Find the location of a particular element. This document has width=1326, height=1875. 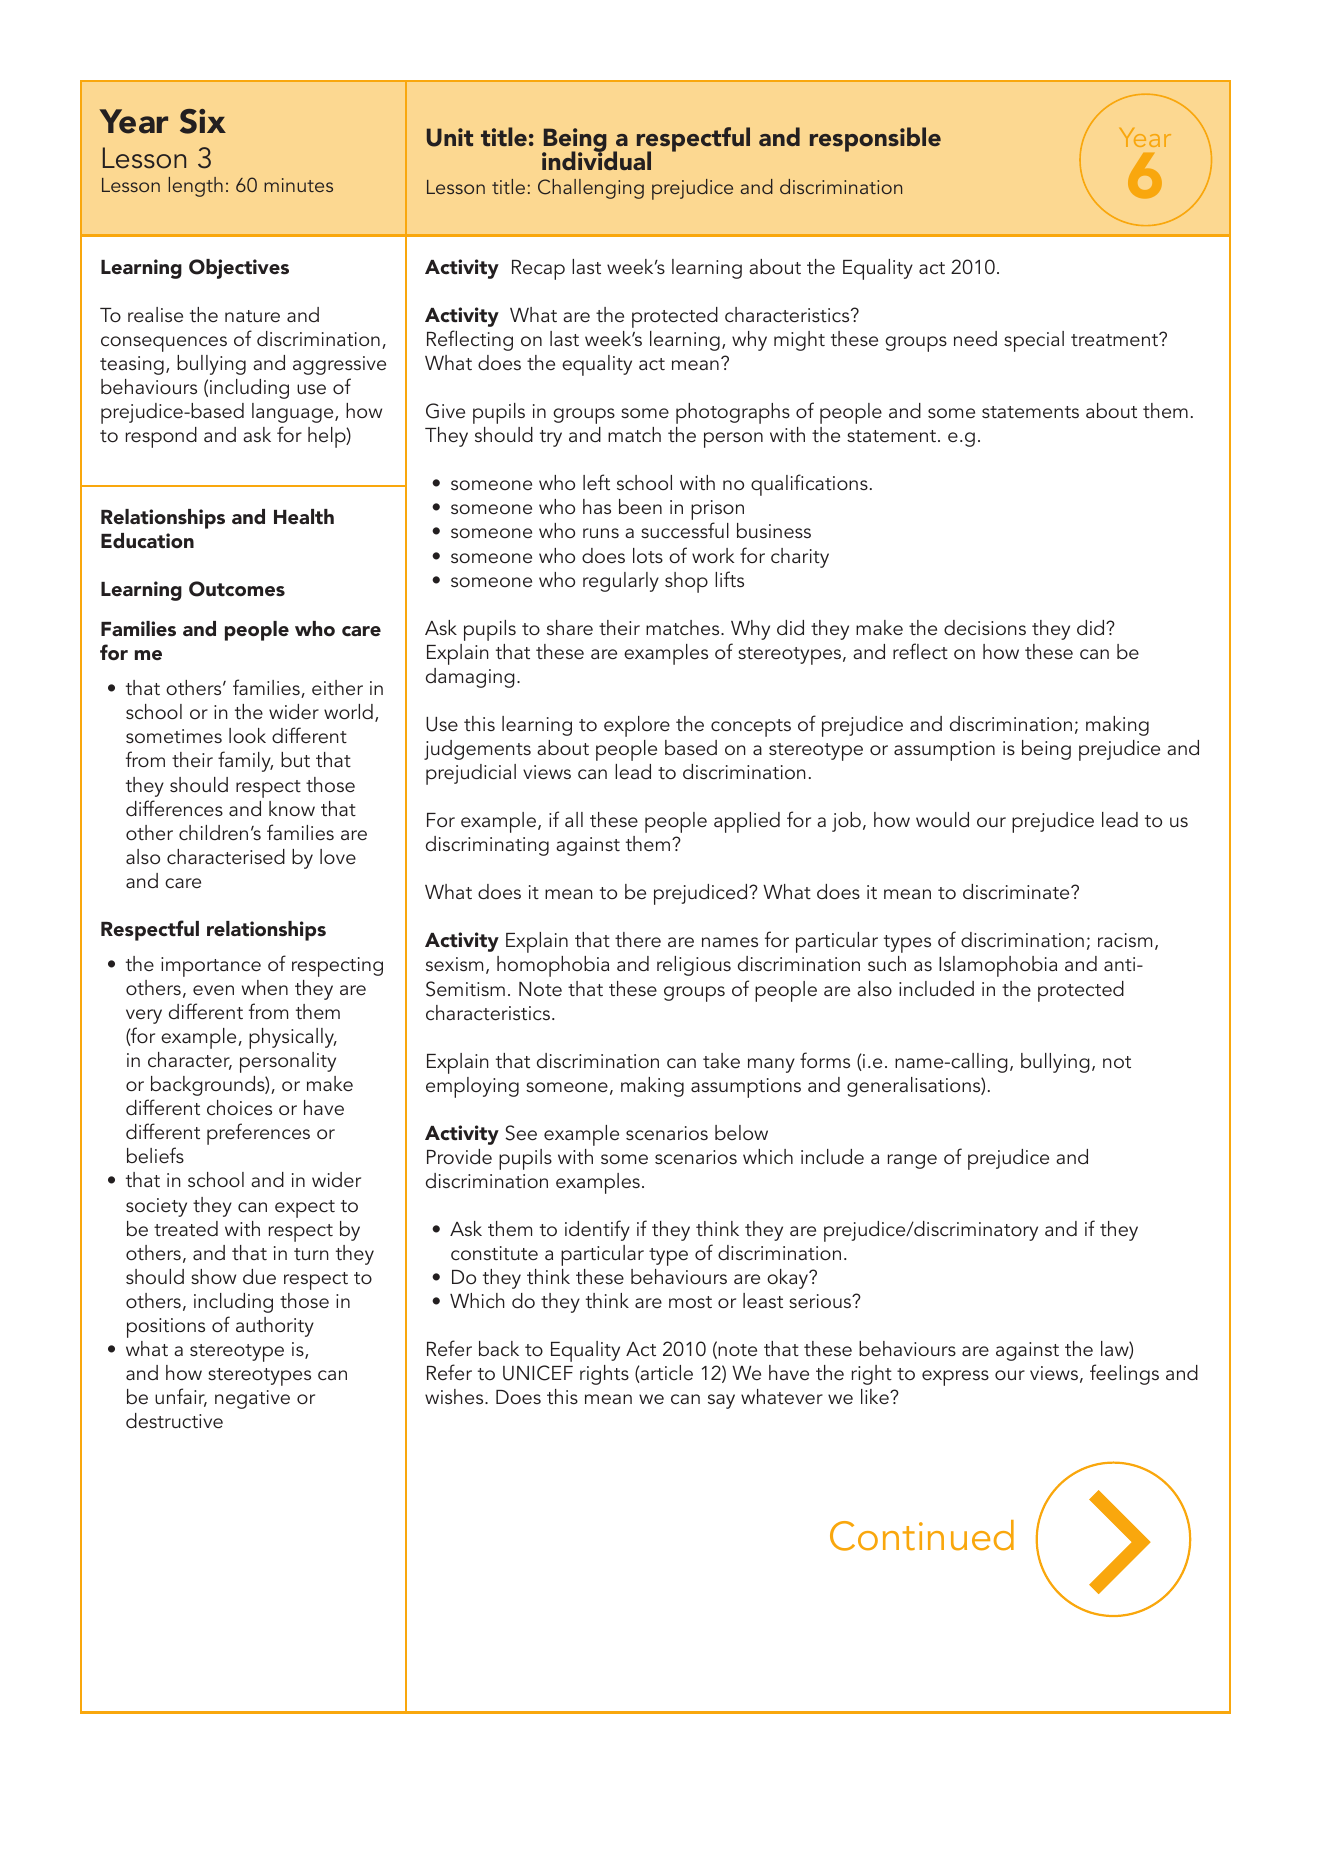

expect is located at coordinates (305, 1209).
